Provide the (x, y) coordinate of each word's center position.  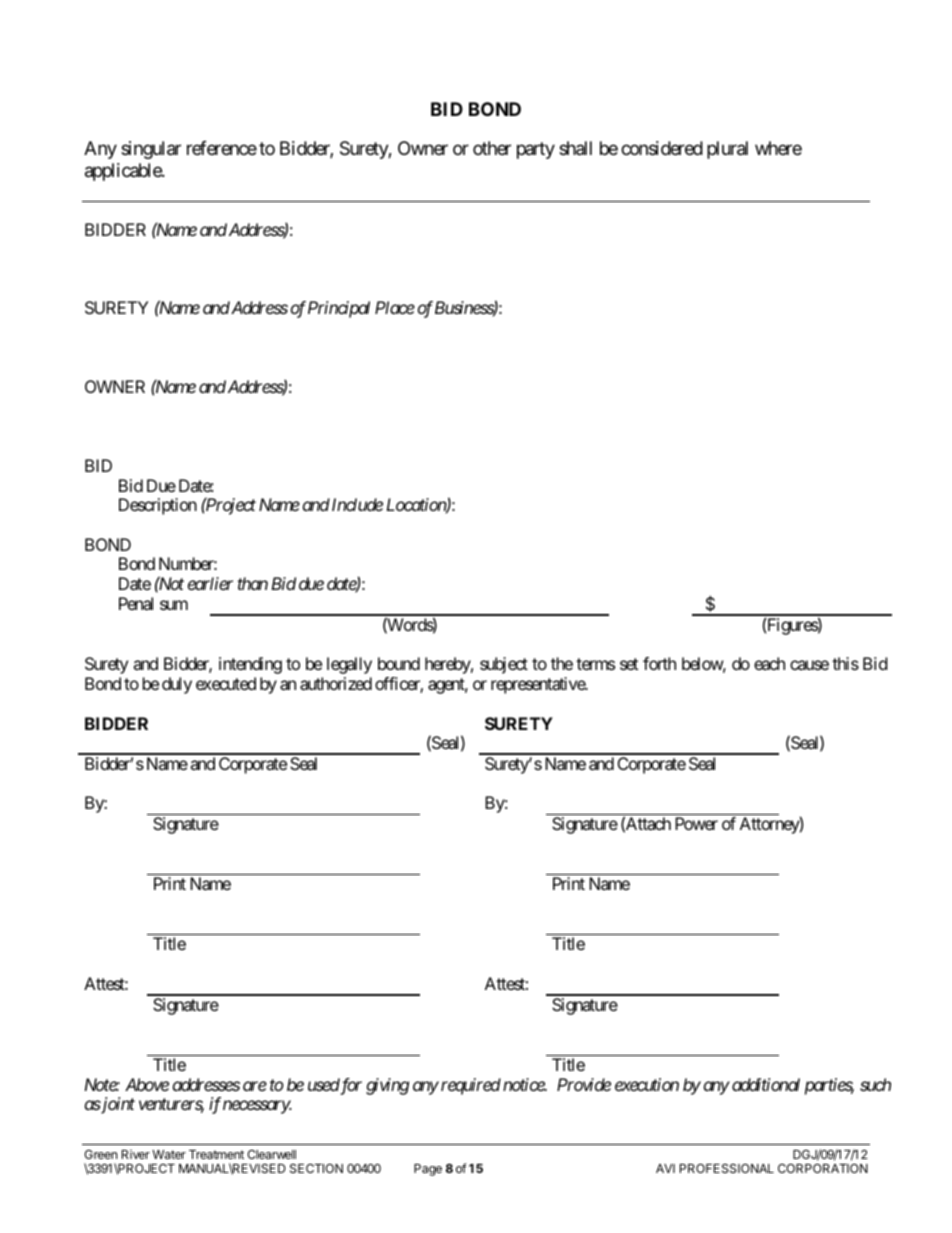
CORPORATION (823, 1168)
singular (151, 150)
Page (428, 1170)
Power (696, 823)
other (492, 148)
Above (147, 1084)
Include (356, 504)
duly (177, 685)
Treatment (216, 1154)
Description (158, 506)
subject (504, 665)
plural (727, 150)
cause (809, 665)
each (769, 663)
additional (766, 1084)
